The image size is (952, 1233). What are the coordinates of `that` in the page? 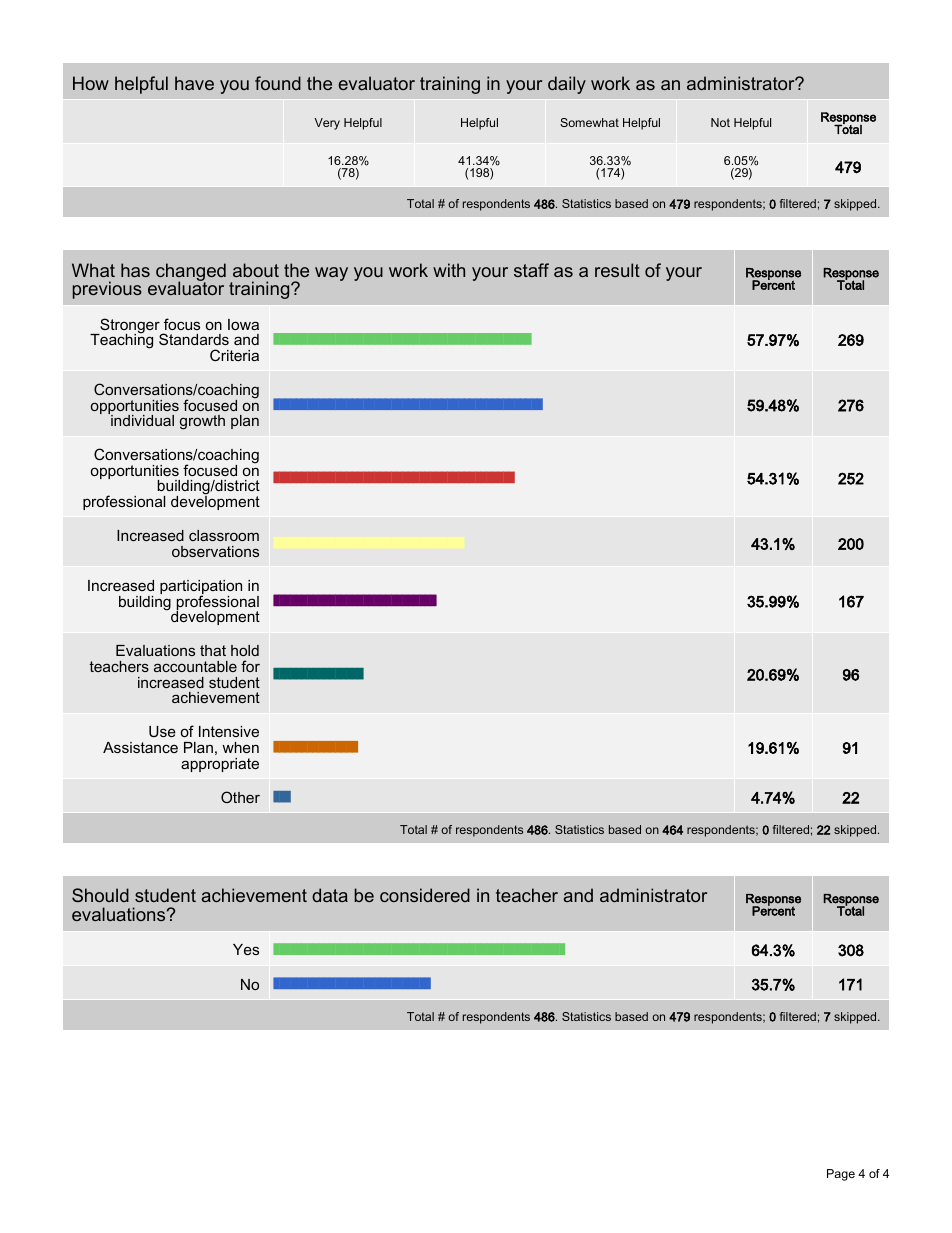 It's located at (213, 650).
